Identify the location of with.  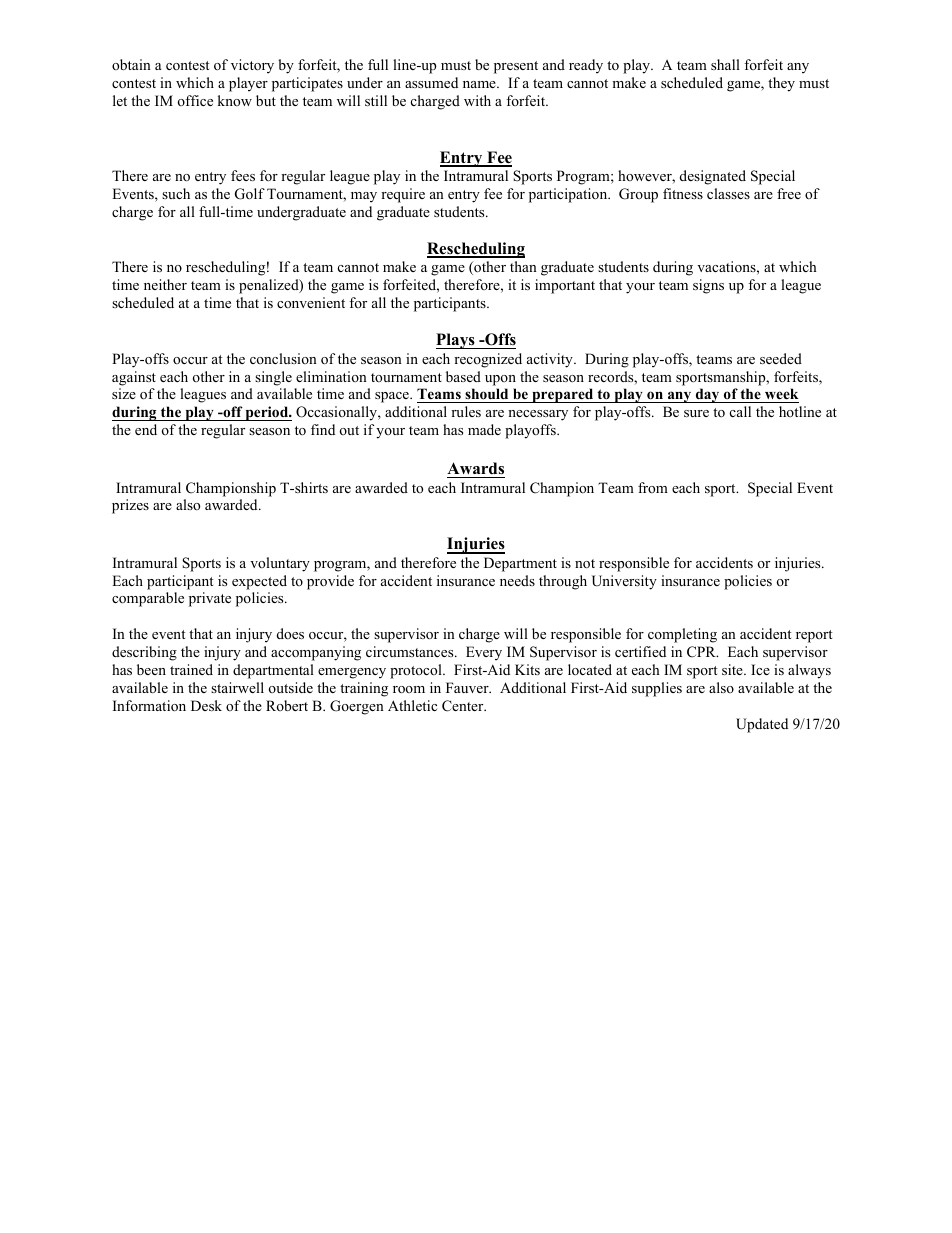
(477, 100).
